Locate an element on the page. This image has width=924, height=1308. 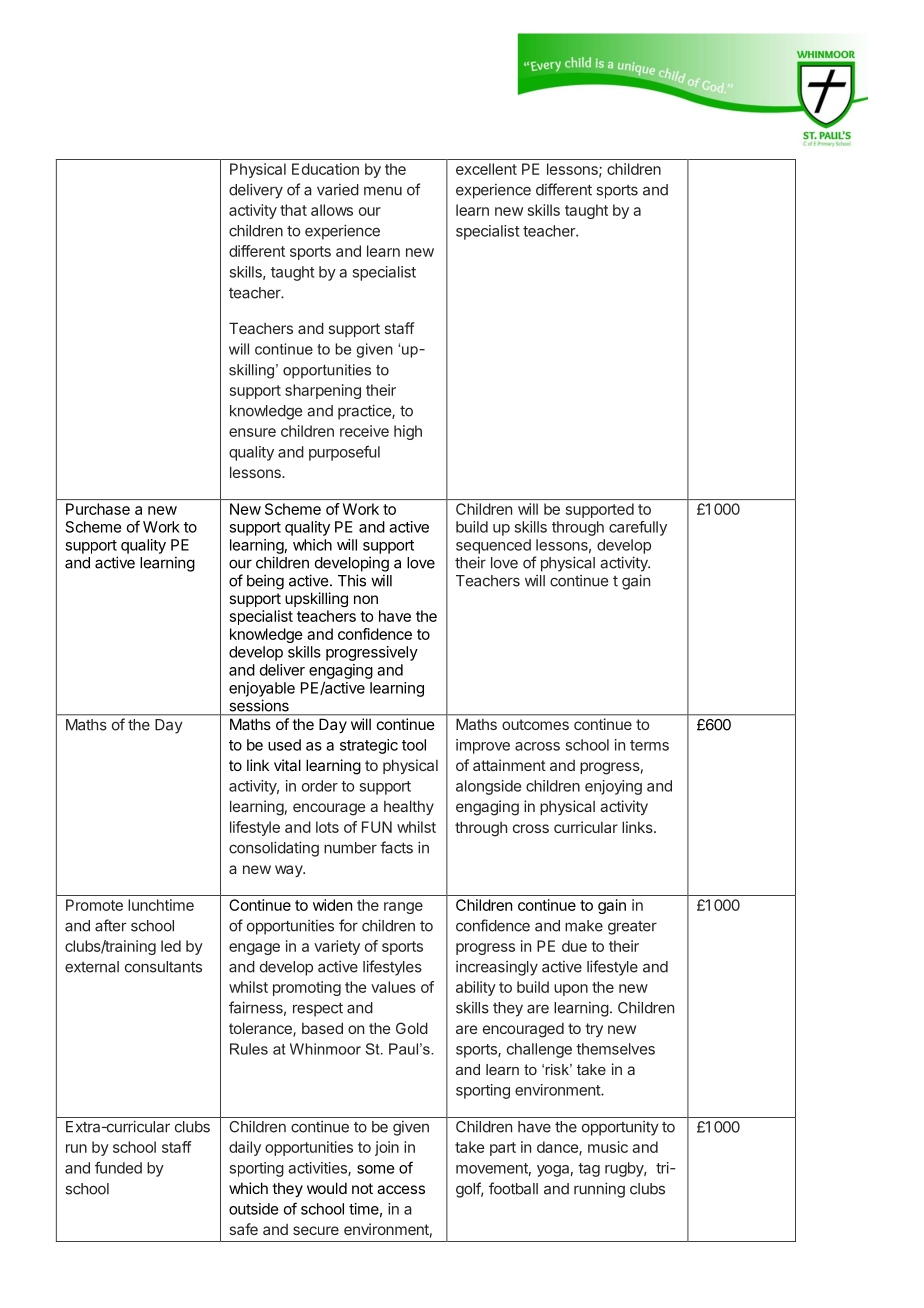
funded is located at coordinates (118, 1167).
